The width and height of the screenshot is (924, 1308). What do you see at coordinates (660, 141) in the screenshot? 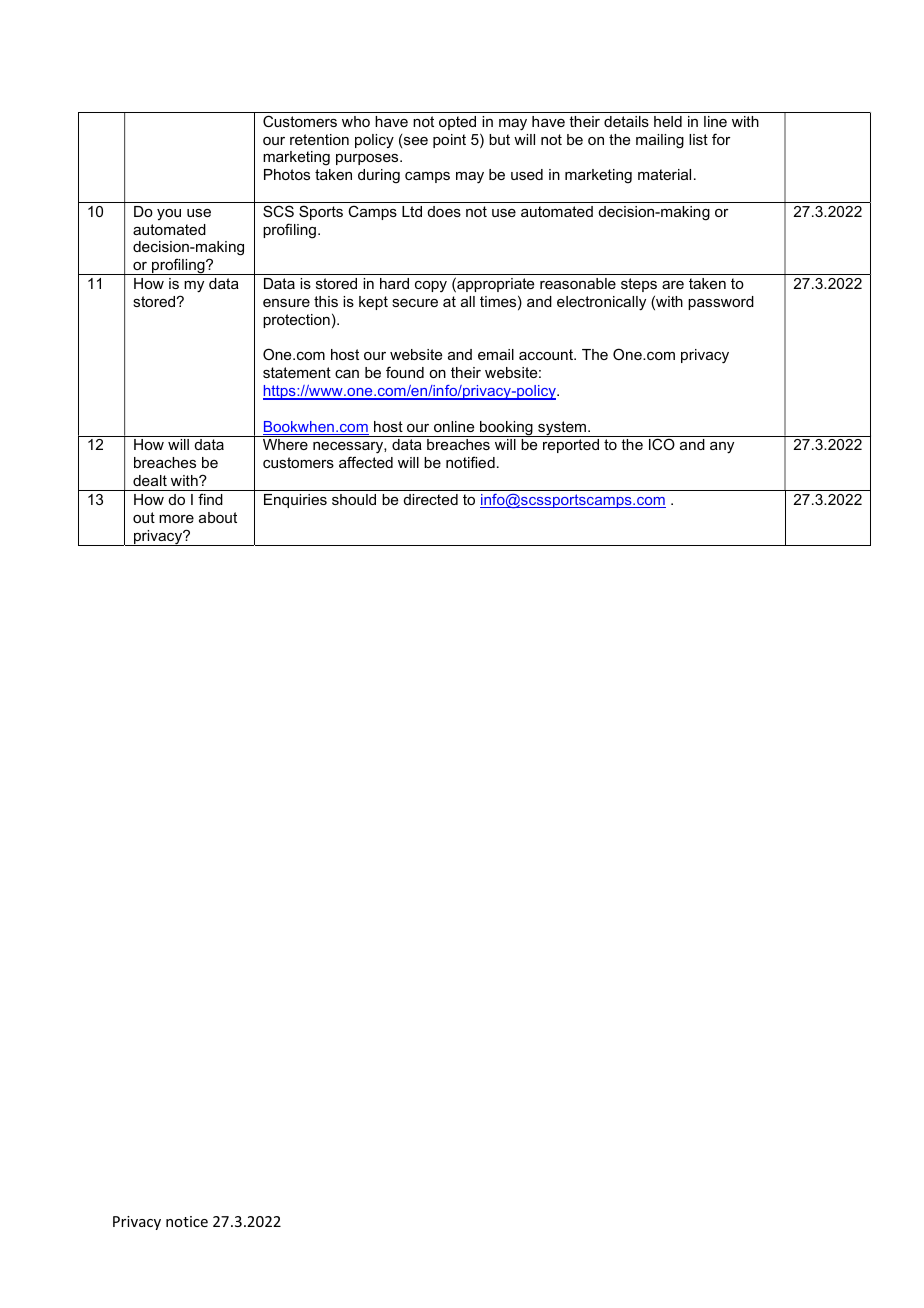
I see `mailing` at bounding box center [660, 141].
